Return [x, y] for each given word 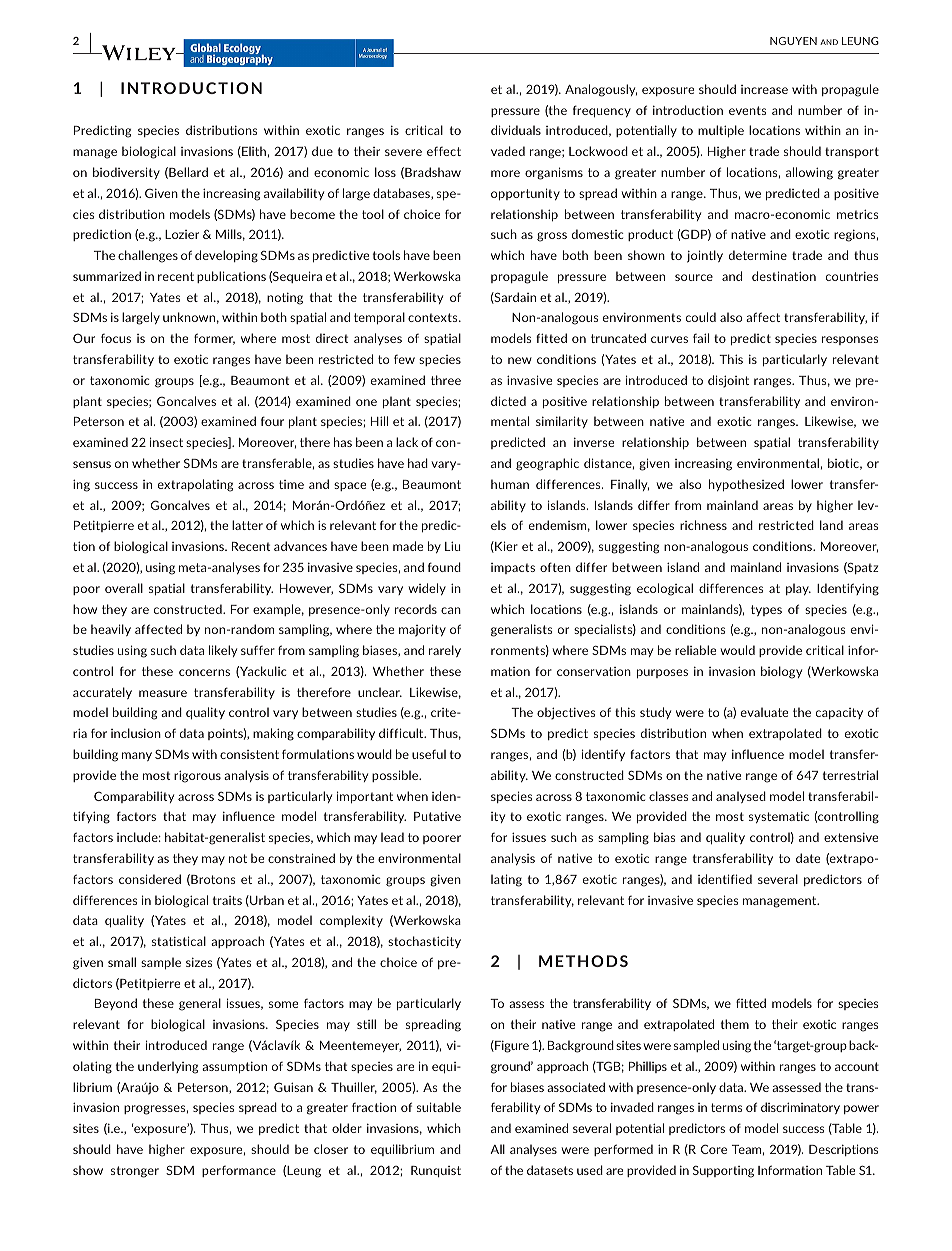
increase [764, 89]
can [451, 610]
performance [239, 1171]
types [766, 610]
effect [444, 151]
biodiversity [126, 173]
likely [223, 651]
